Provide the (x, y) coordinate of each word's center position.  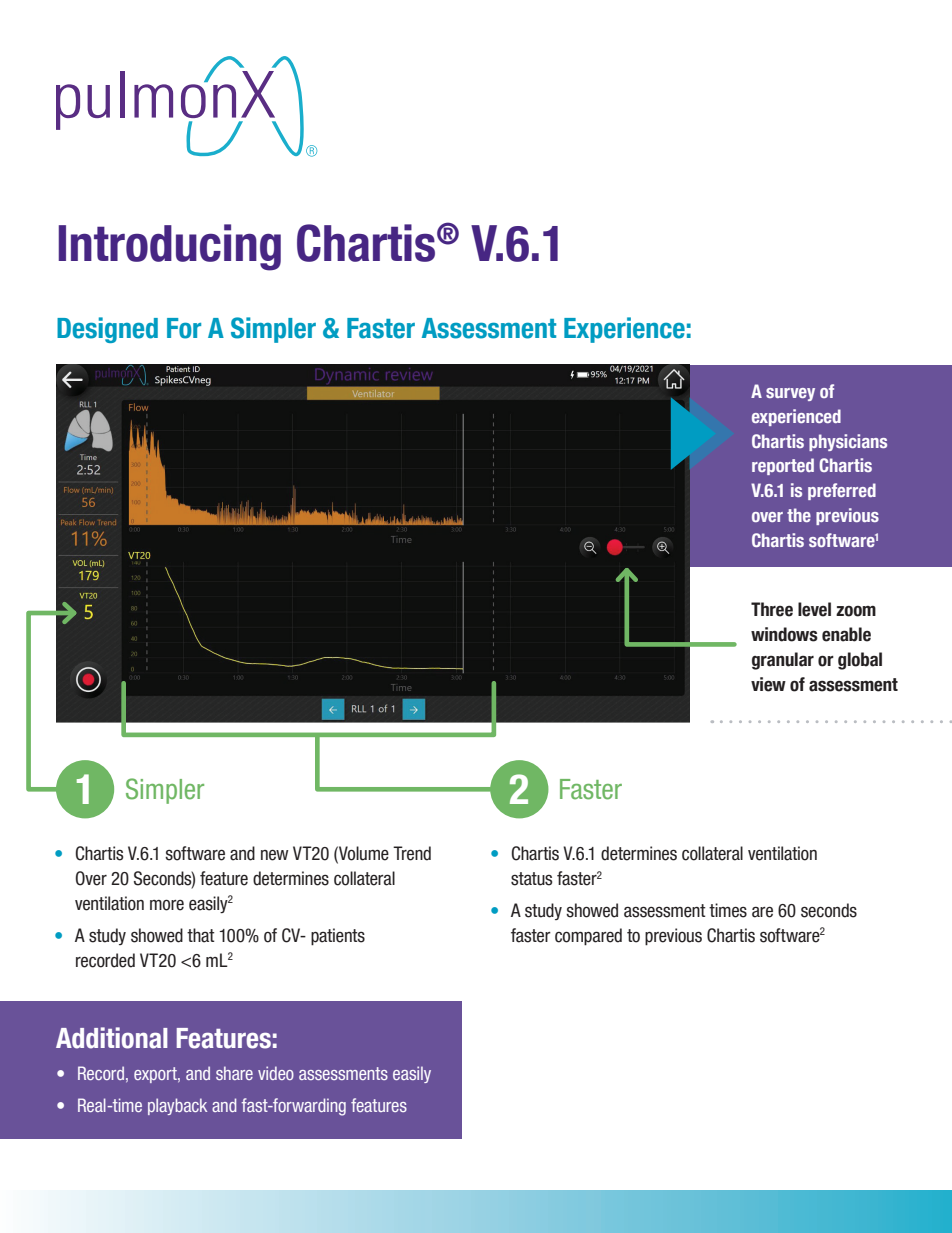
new (275, 855)
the (799, 515)
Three (772, 609)
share (234, 1073)
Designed (107, 330)
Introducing (170, 247)
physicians (848, 442)
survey (790, 394)
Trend (412, 853)
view (768, 684)
